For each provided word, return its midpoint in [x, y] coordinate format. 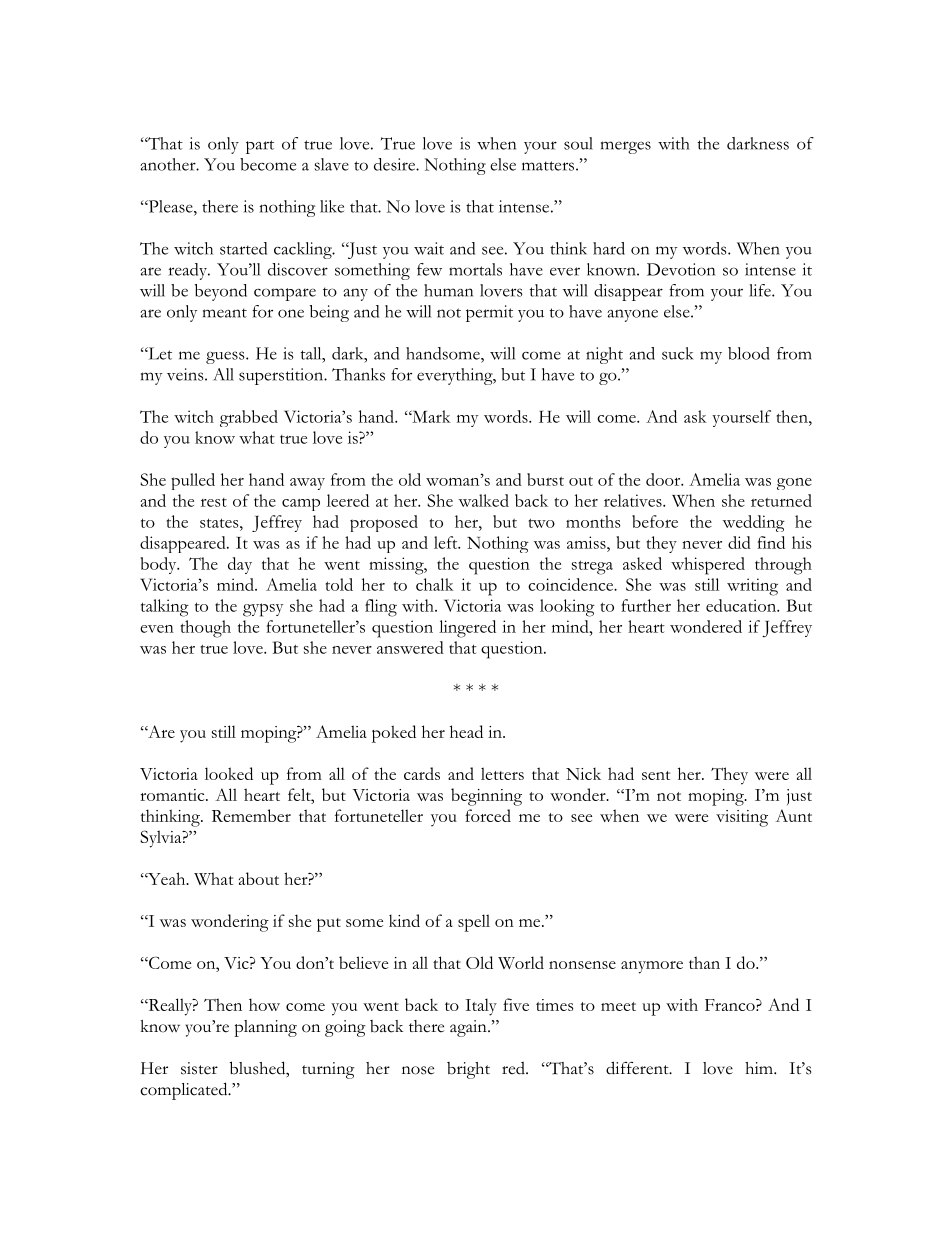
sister [199, 1068]
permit [489, 313]
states [220, 523]
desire [395, 164]
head [466, 731]
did [739, 542]
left [447, 542]
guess [226, 357]
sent [656, 775]
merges [626, 147]
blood [749, 353]
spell [474, 923]
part [260, 147]
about [259, 878]
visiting [742, 818]
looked [229, 773]
